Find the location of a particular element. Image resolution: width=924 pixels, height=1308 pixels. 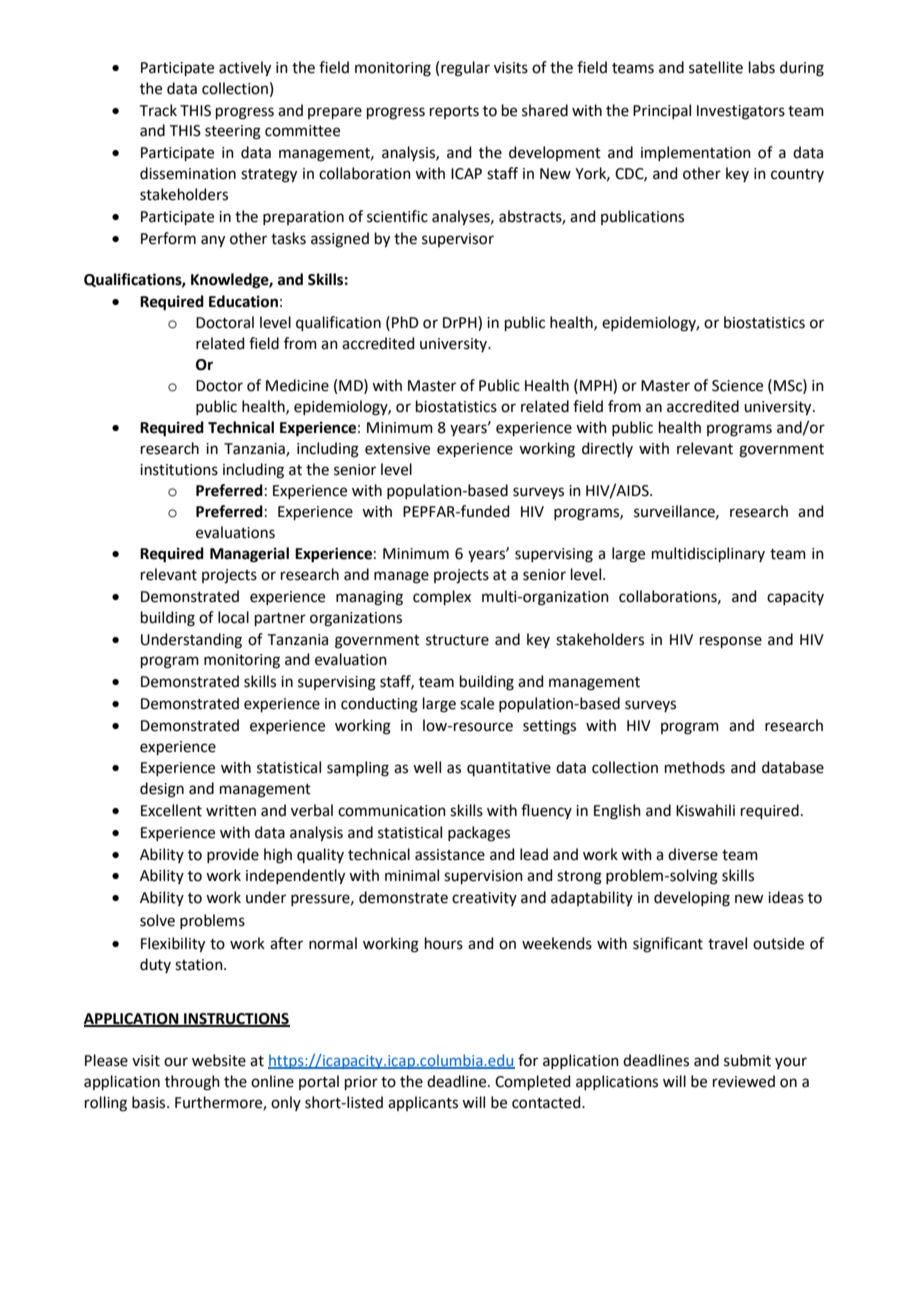

Science is located at coordinates (737, 386).
